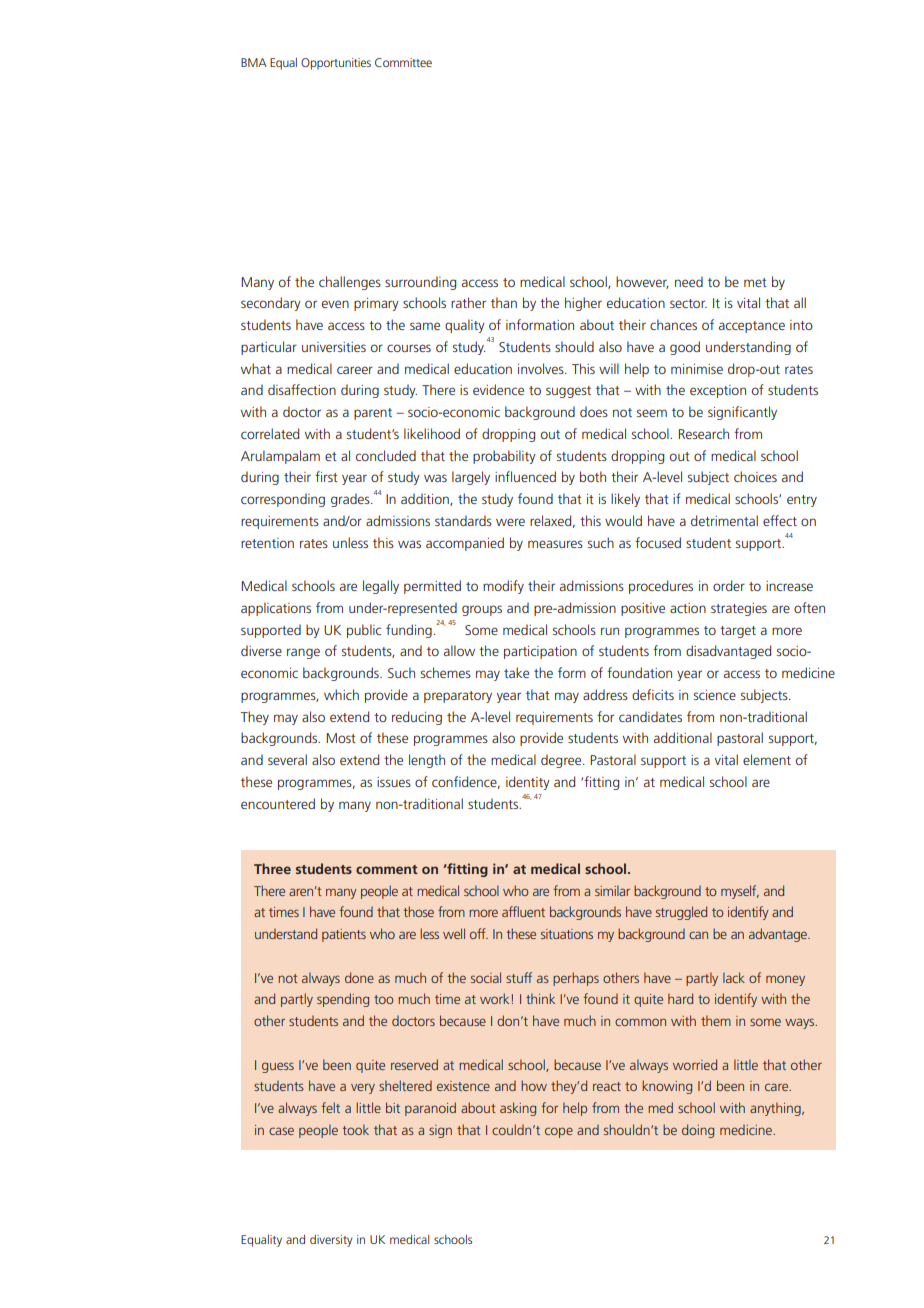 This document has width=924, height=1308. Describe the element at coordinates (559, 1132) in the document. I see `cope` at that location.
